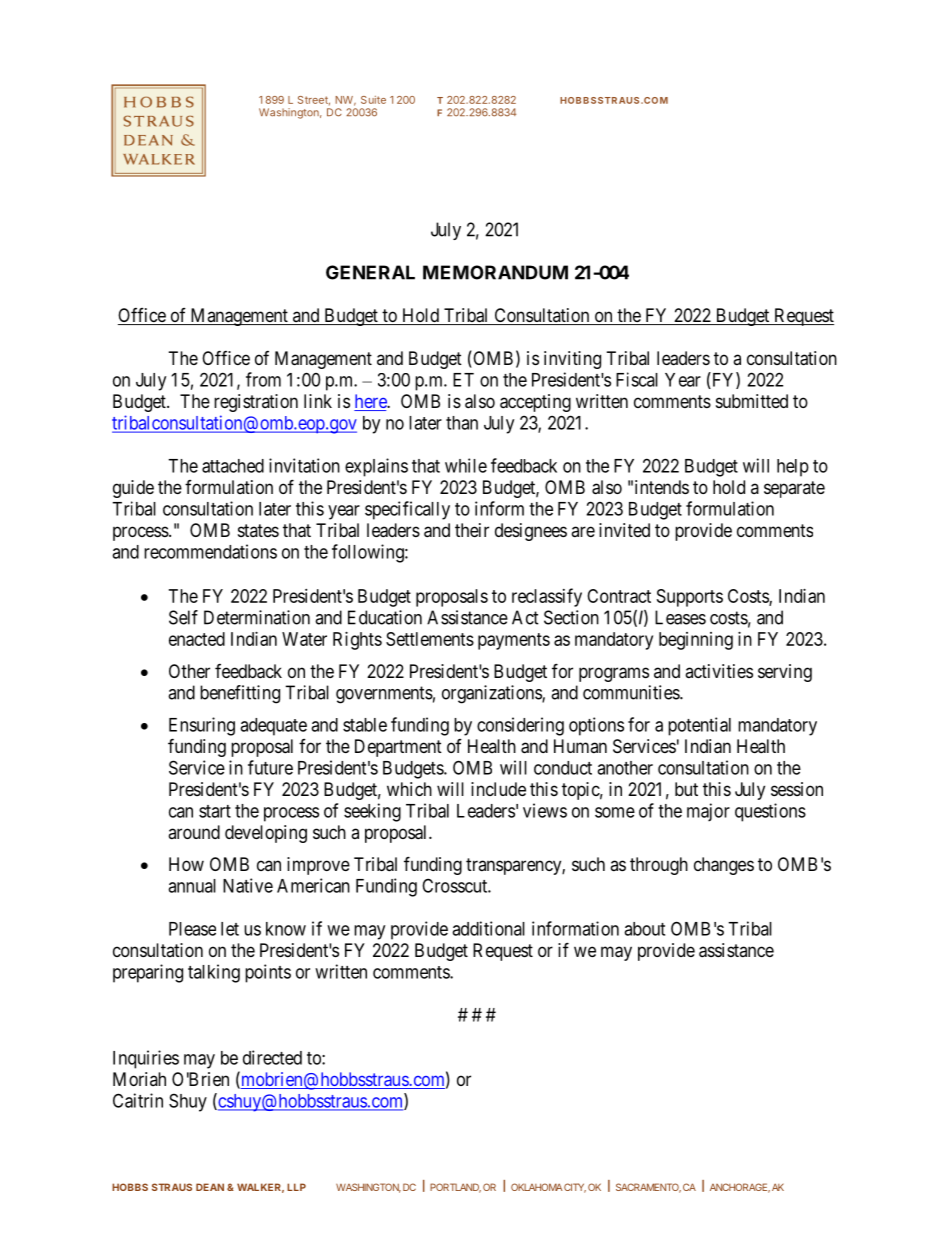  I want to click on enacted, so click(197, 639).
